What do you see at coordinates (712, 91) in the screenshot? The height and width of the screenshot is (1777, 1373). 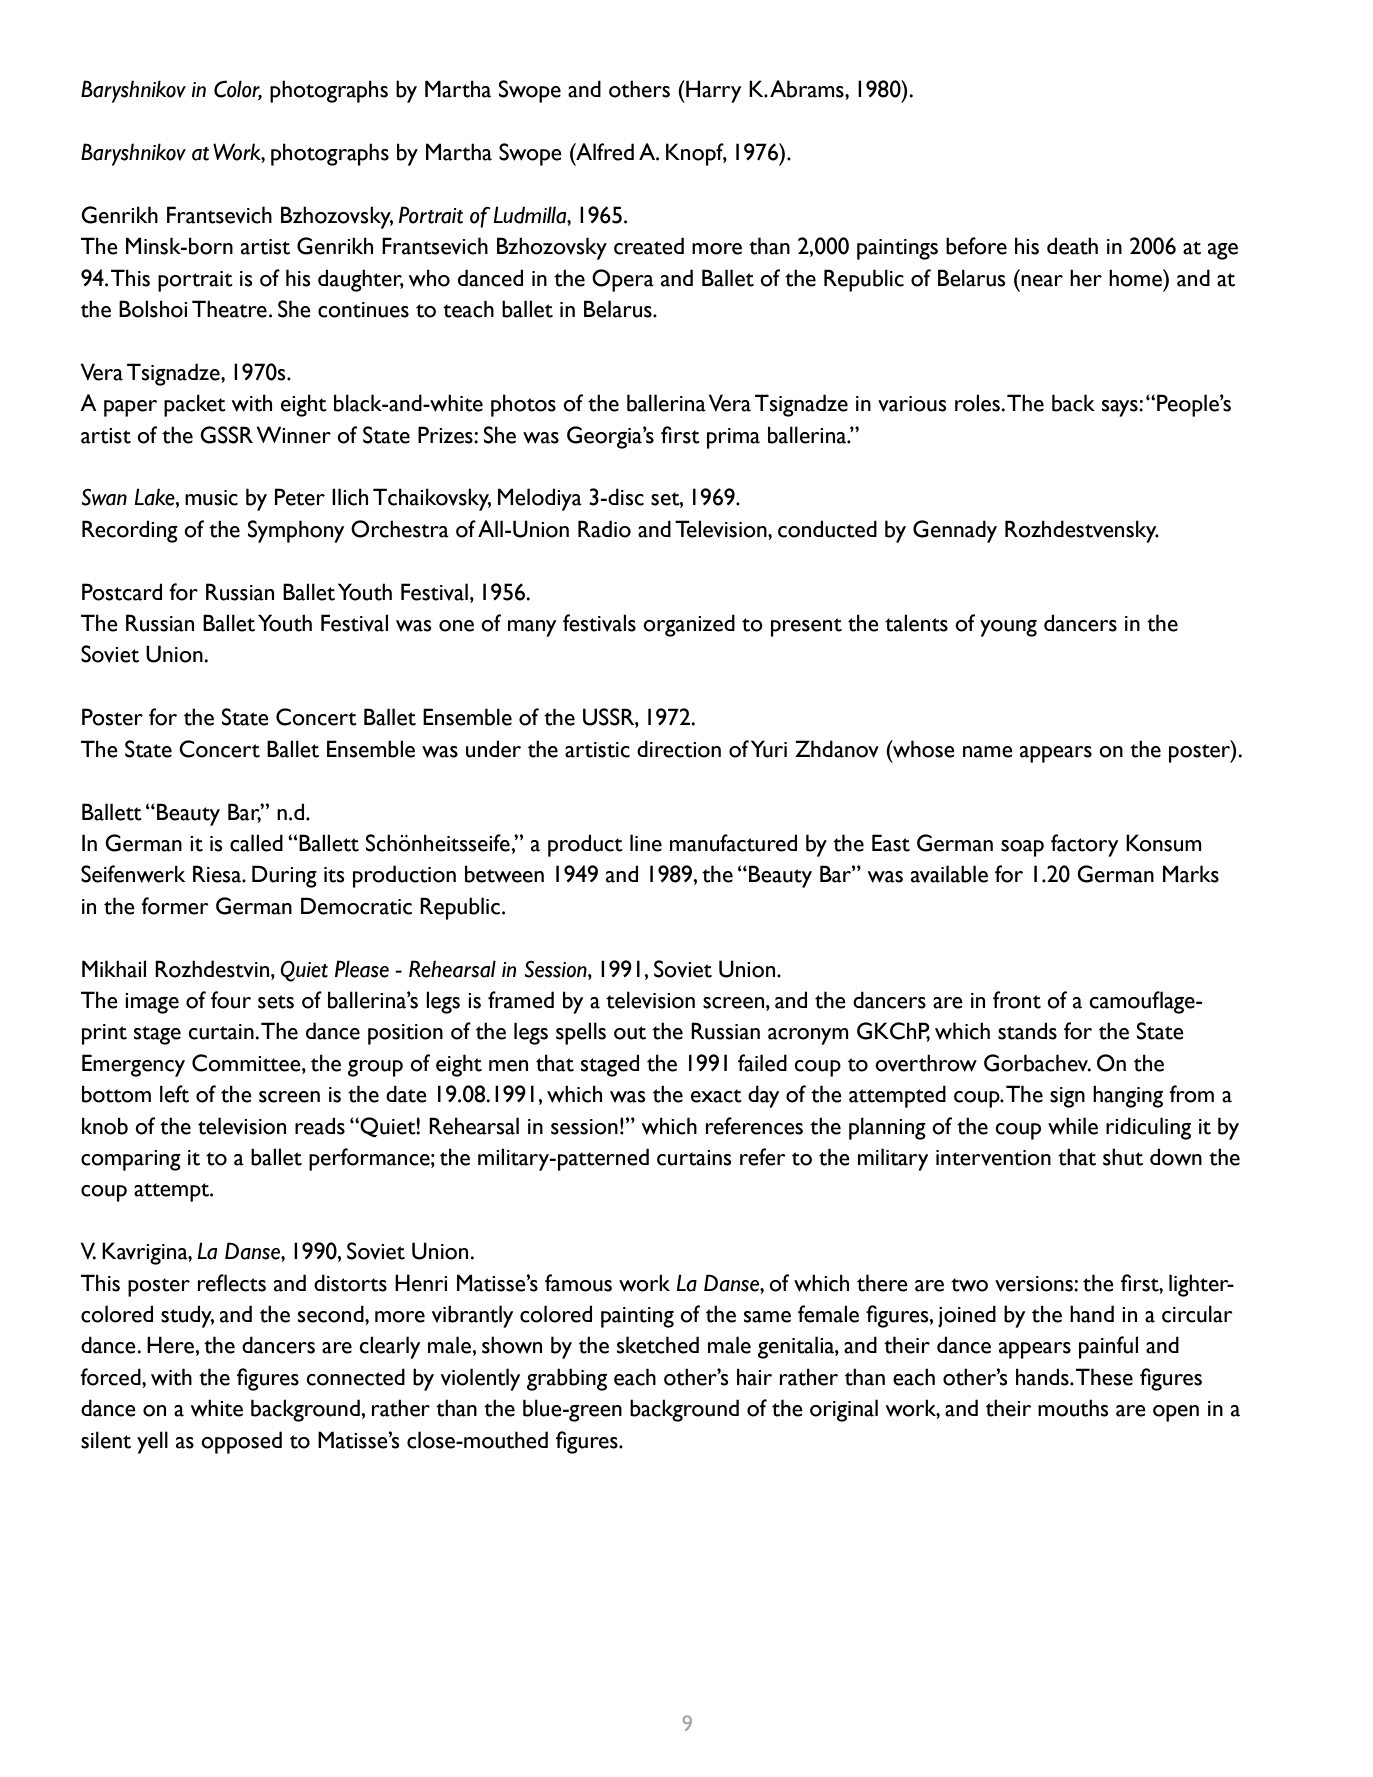 I see `Harry` at bounding box center [712, 91].
